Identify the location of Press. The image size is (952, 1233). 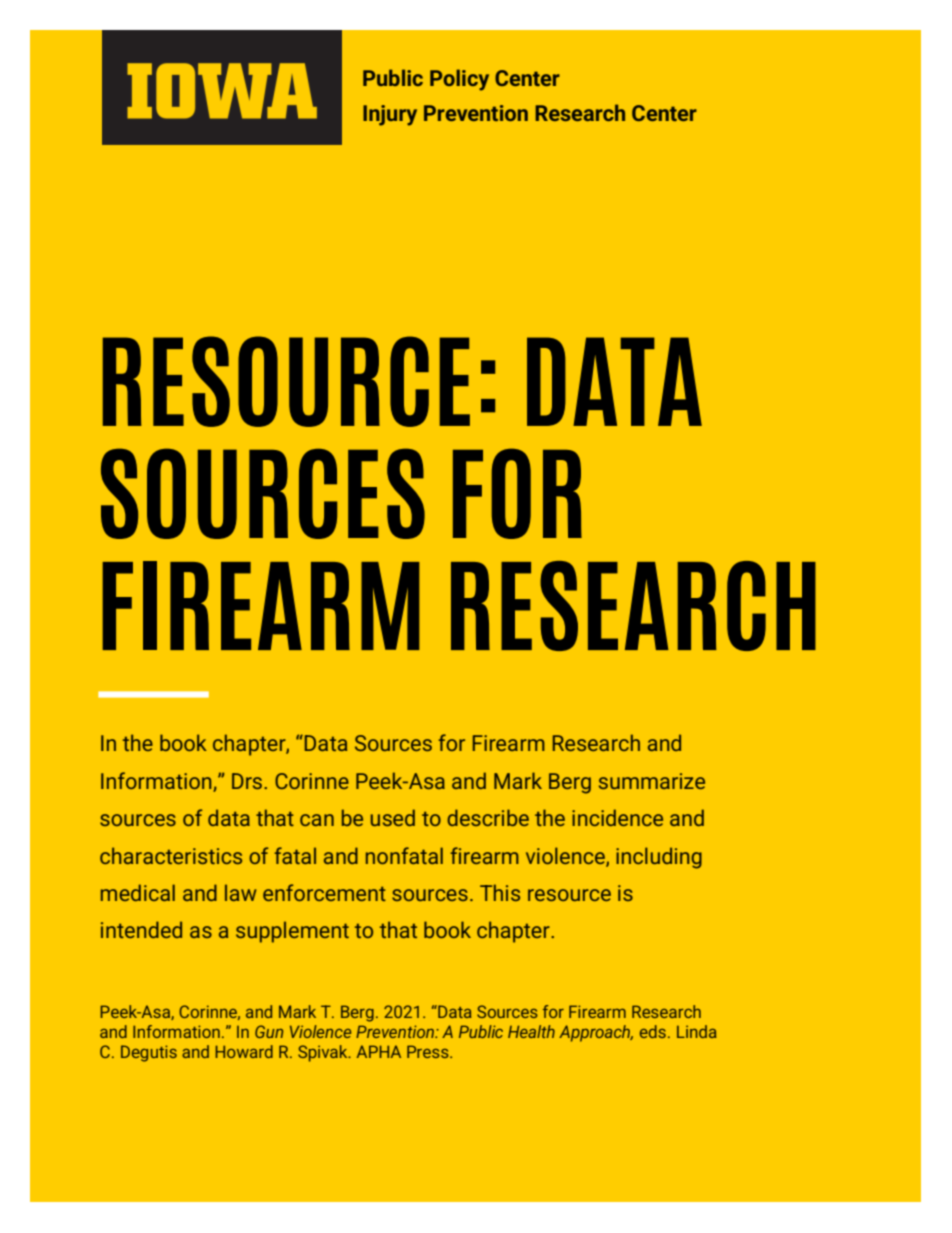
(429, 1051).
